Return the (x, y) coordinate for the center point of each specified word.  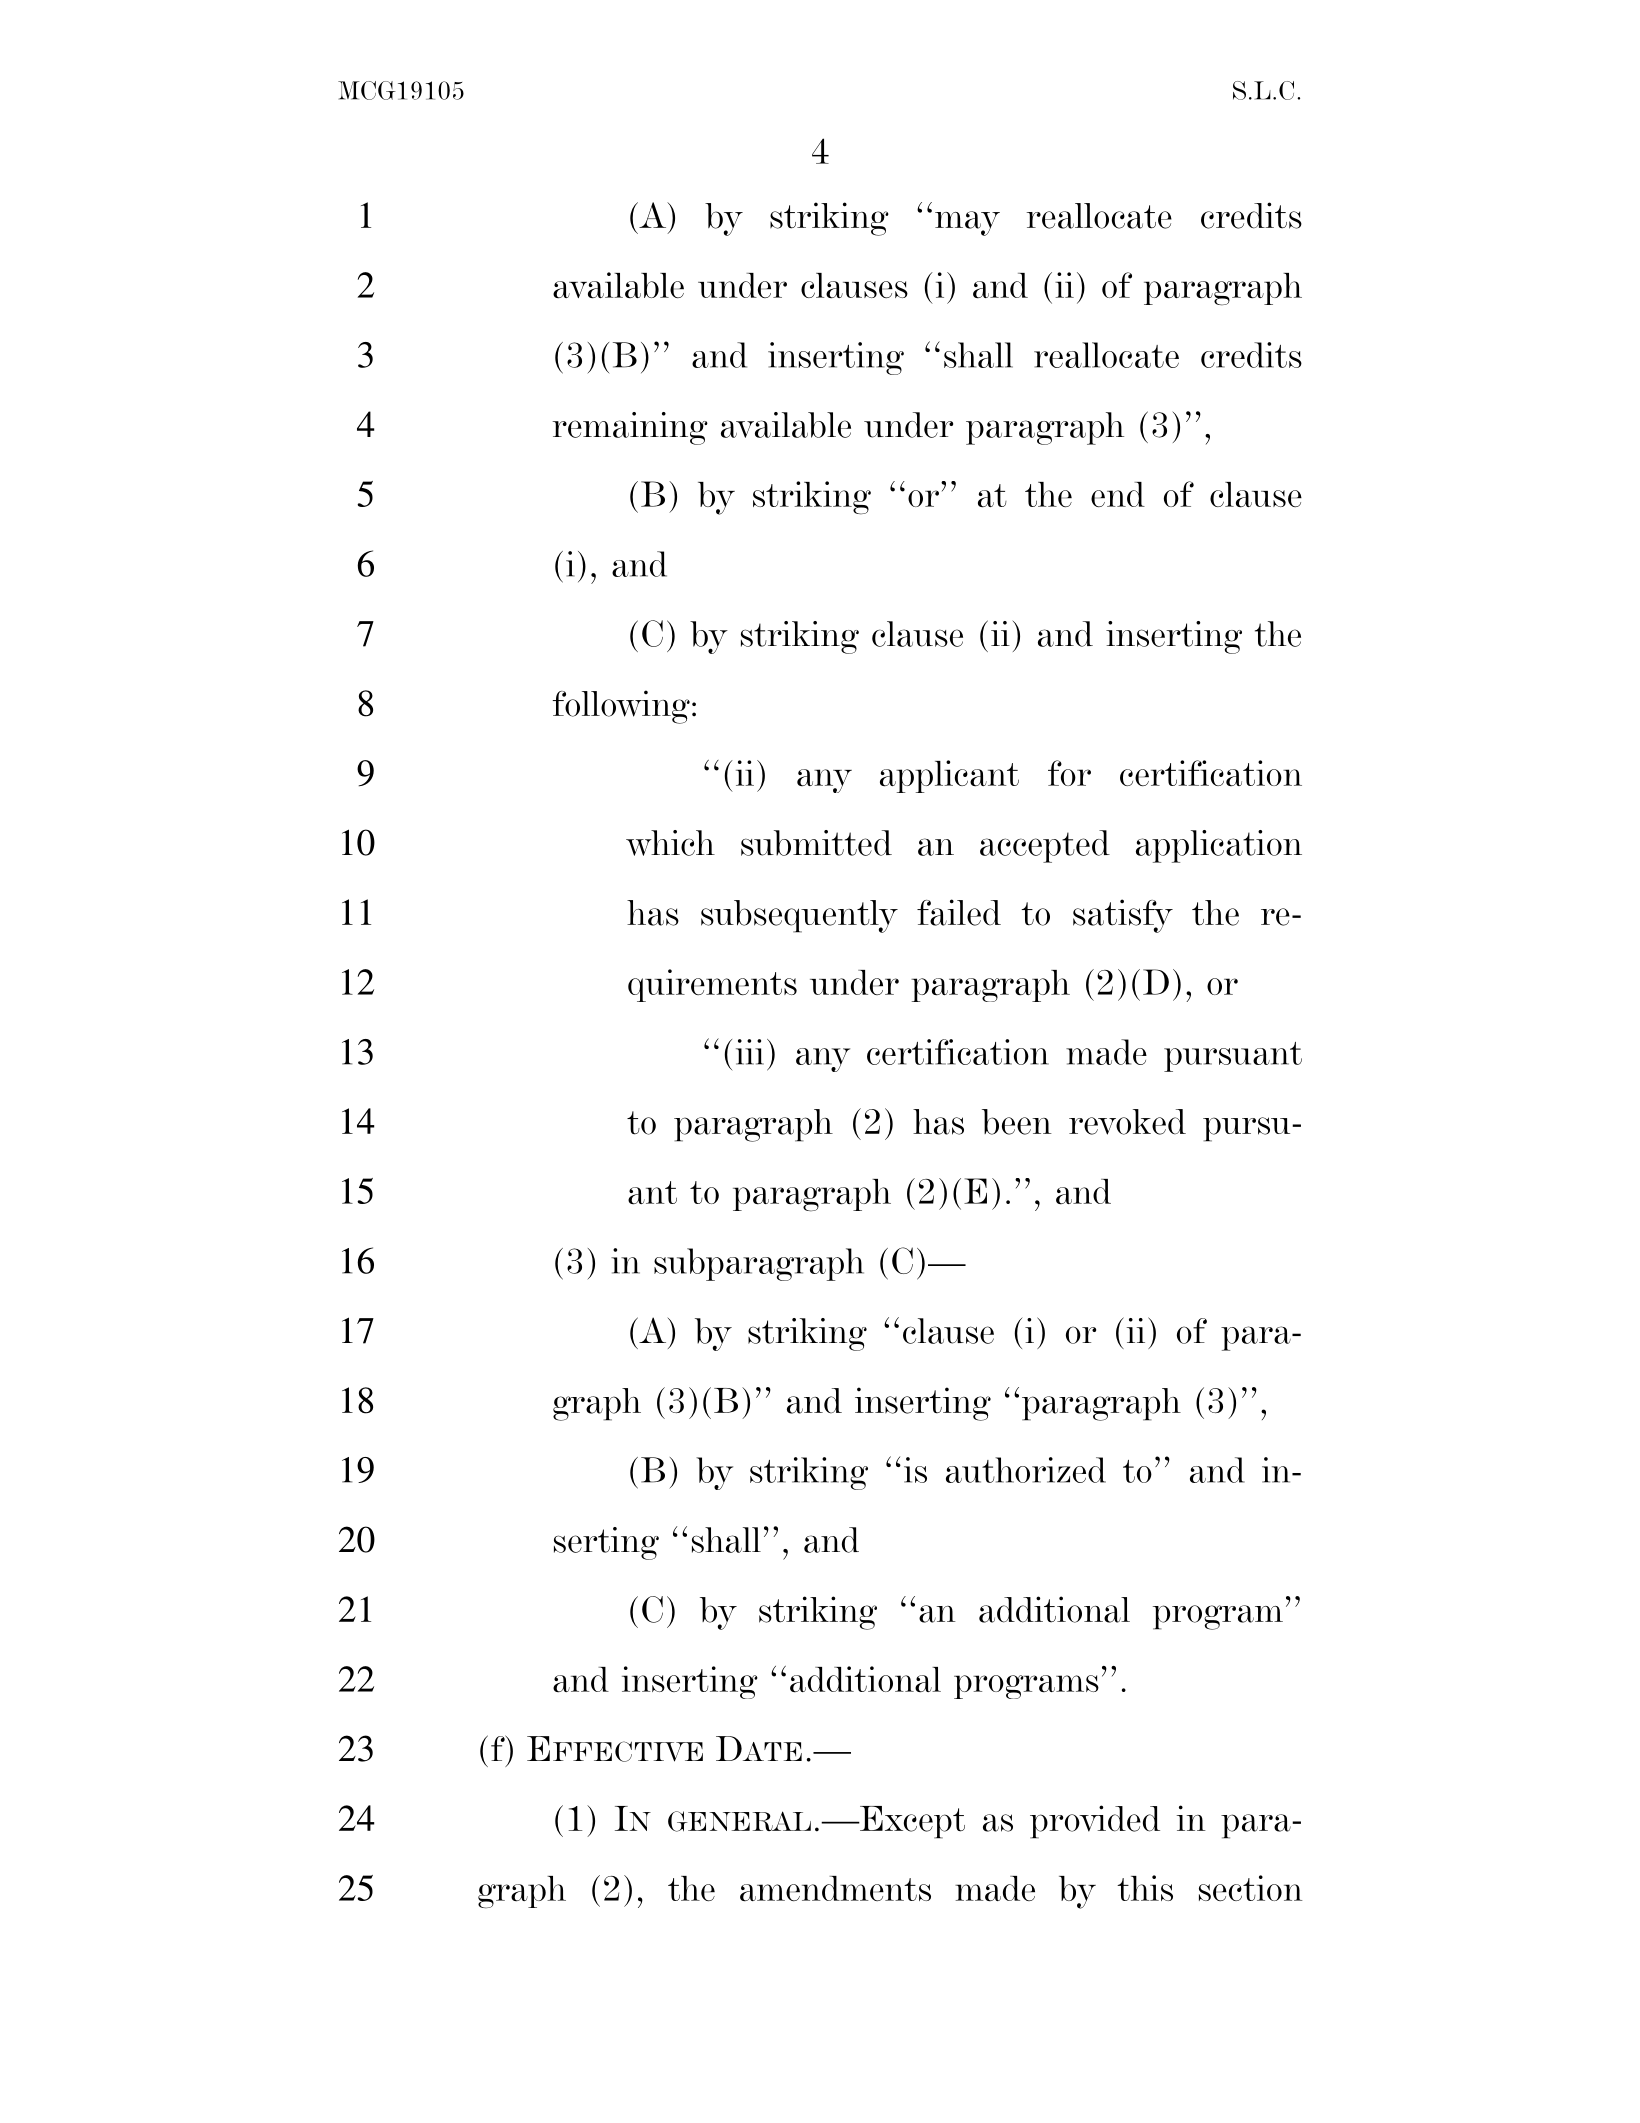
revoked (1127, 1122)
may (967, 223)
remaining (630, 428)
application (1219, 846)
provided (1095, 1822)
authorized (1026, 1470)
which (670, 843)
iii (750, 1052)
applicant (949, 776)
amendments (835, 1889)
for (1069, 773)
